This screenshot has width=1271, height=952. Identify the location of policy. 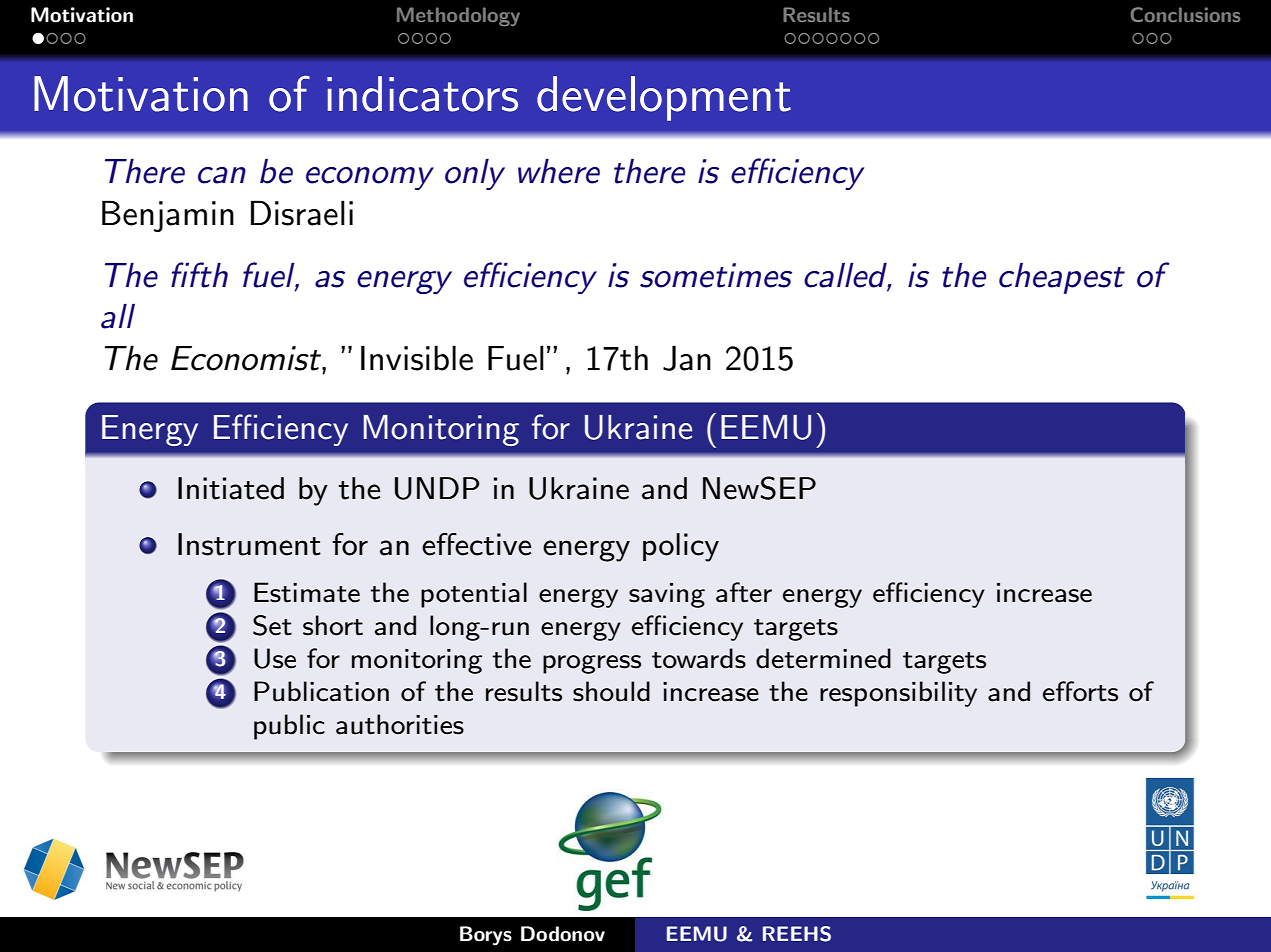
(681, 547).
